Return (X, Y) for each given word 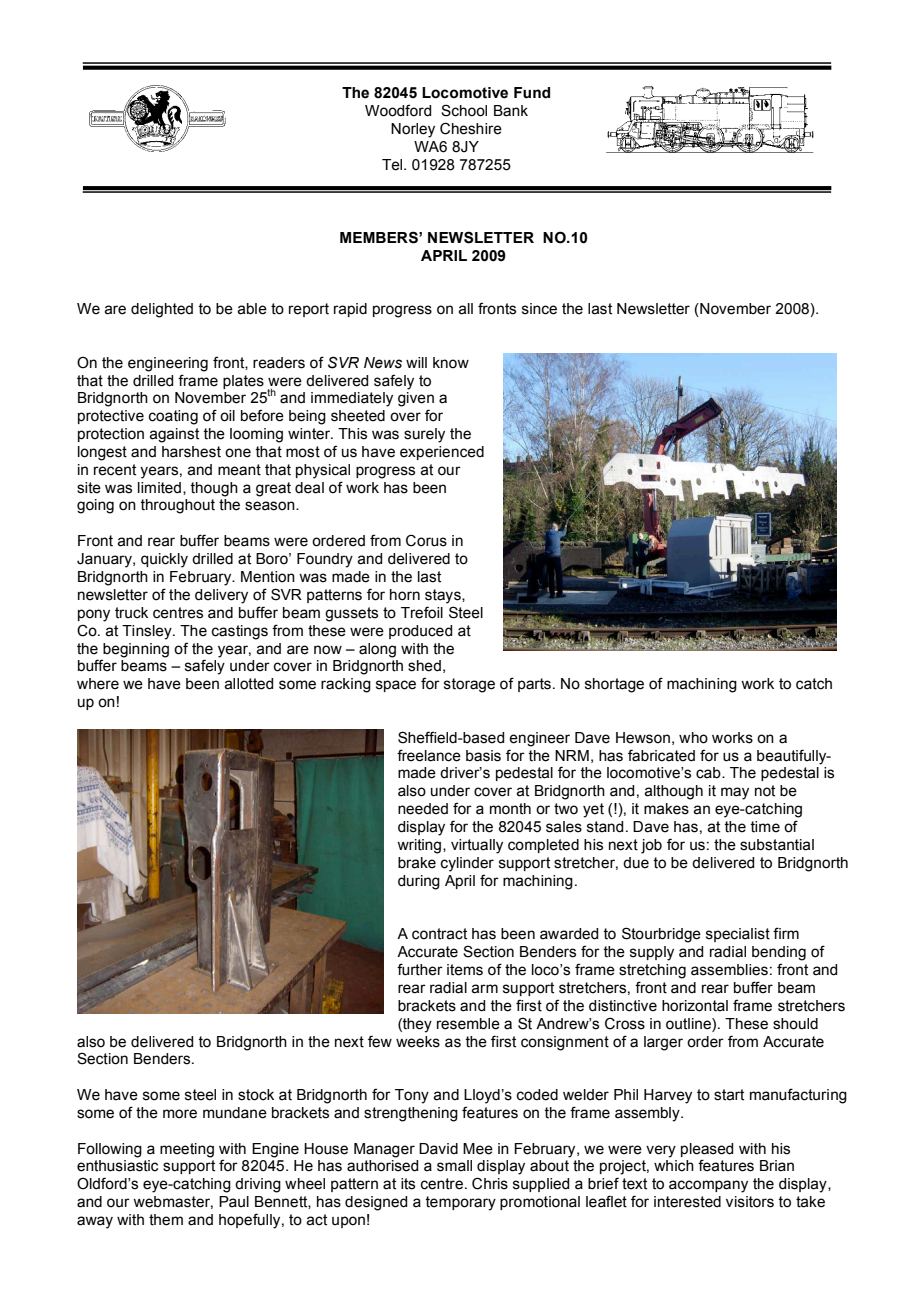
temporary (460, 1203)
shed (424, 666)
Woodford (398, 110)
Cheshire (471, 128)
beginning (136, 650)
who (693, 738)
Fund (532, 93)
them (166, 1220)
